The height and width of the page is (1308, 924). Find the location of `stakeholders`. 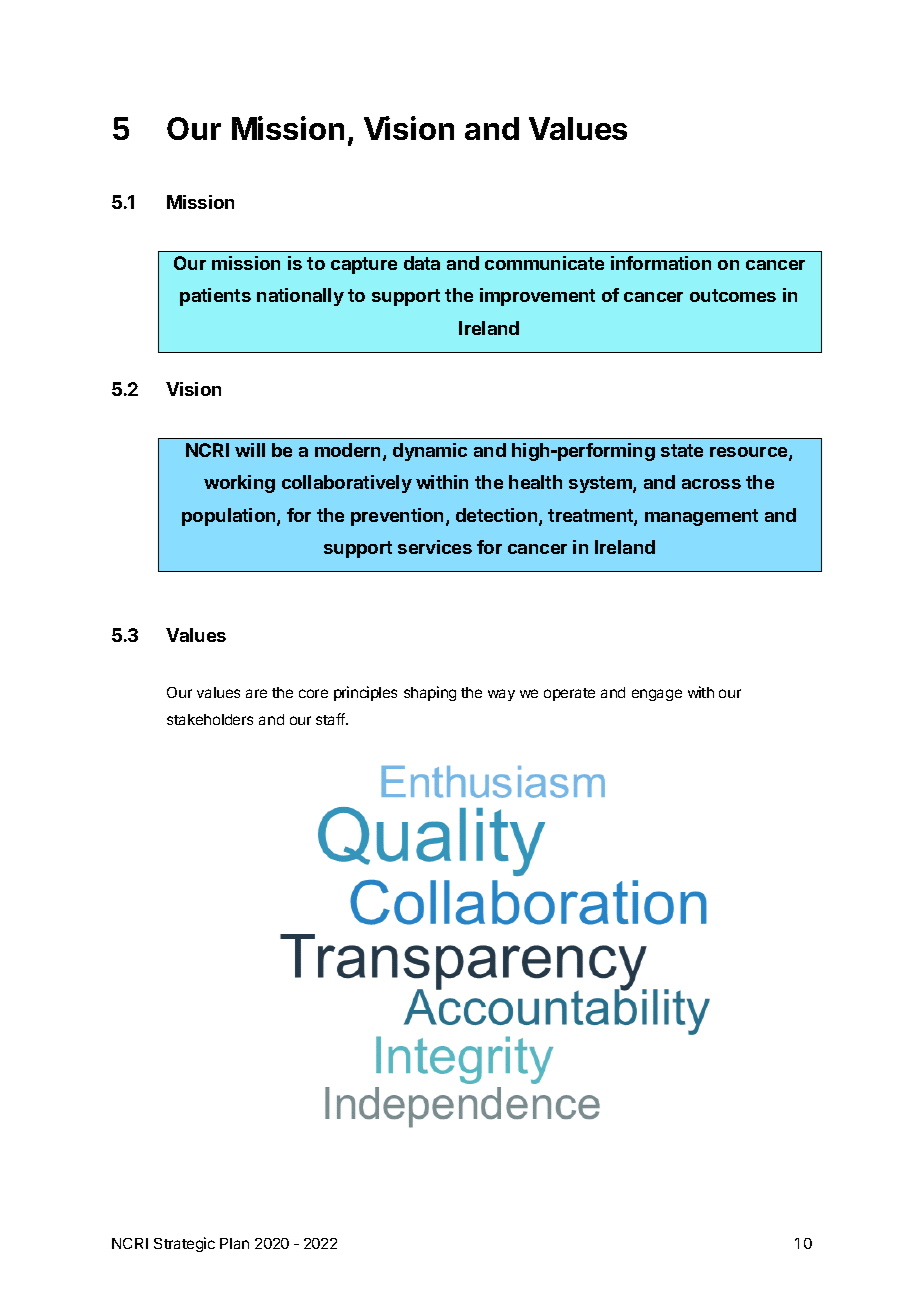

stakeholders is located at coordinates (210, 719).
